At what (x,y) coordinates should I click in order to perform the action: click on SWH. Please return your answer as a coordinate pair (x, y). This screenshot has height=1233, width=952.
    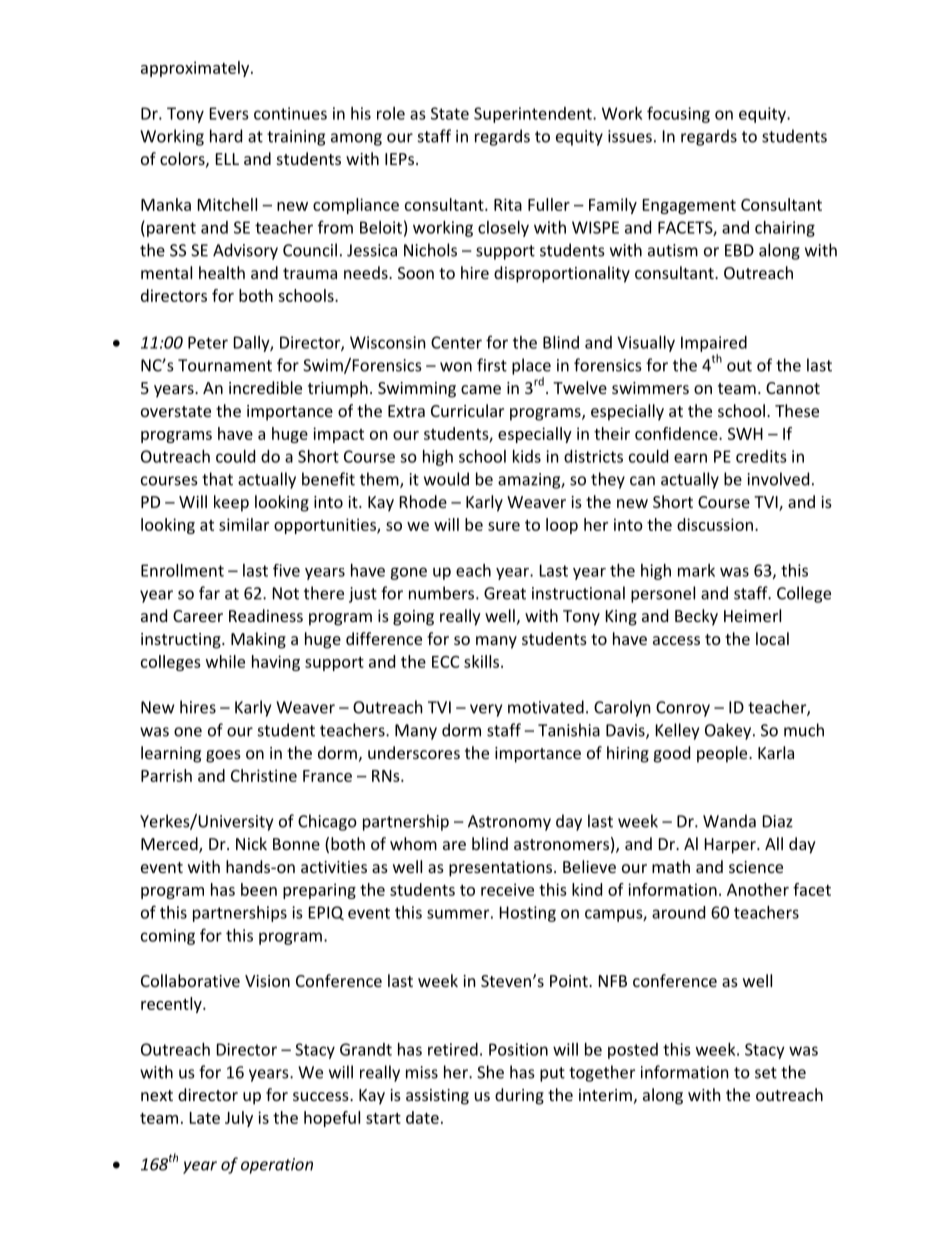
    Looking at the image, I should click on (745, 434).
